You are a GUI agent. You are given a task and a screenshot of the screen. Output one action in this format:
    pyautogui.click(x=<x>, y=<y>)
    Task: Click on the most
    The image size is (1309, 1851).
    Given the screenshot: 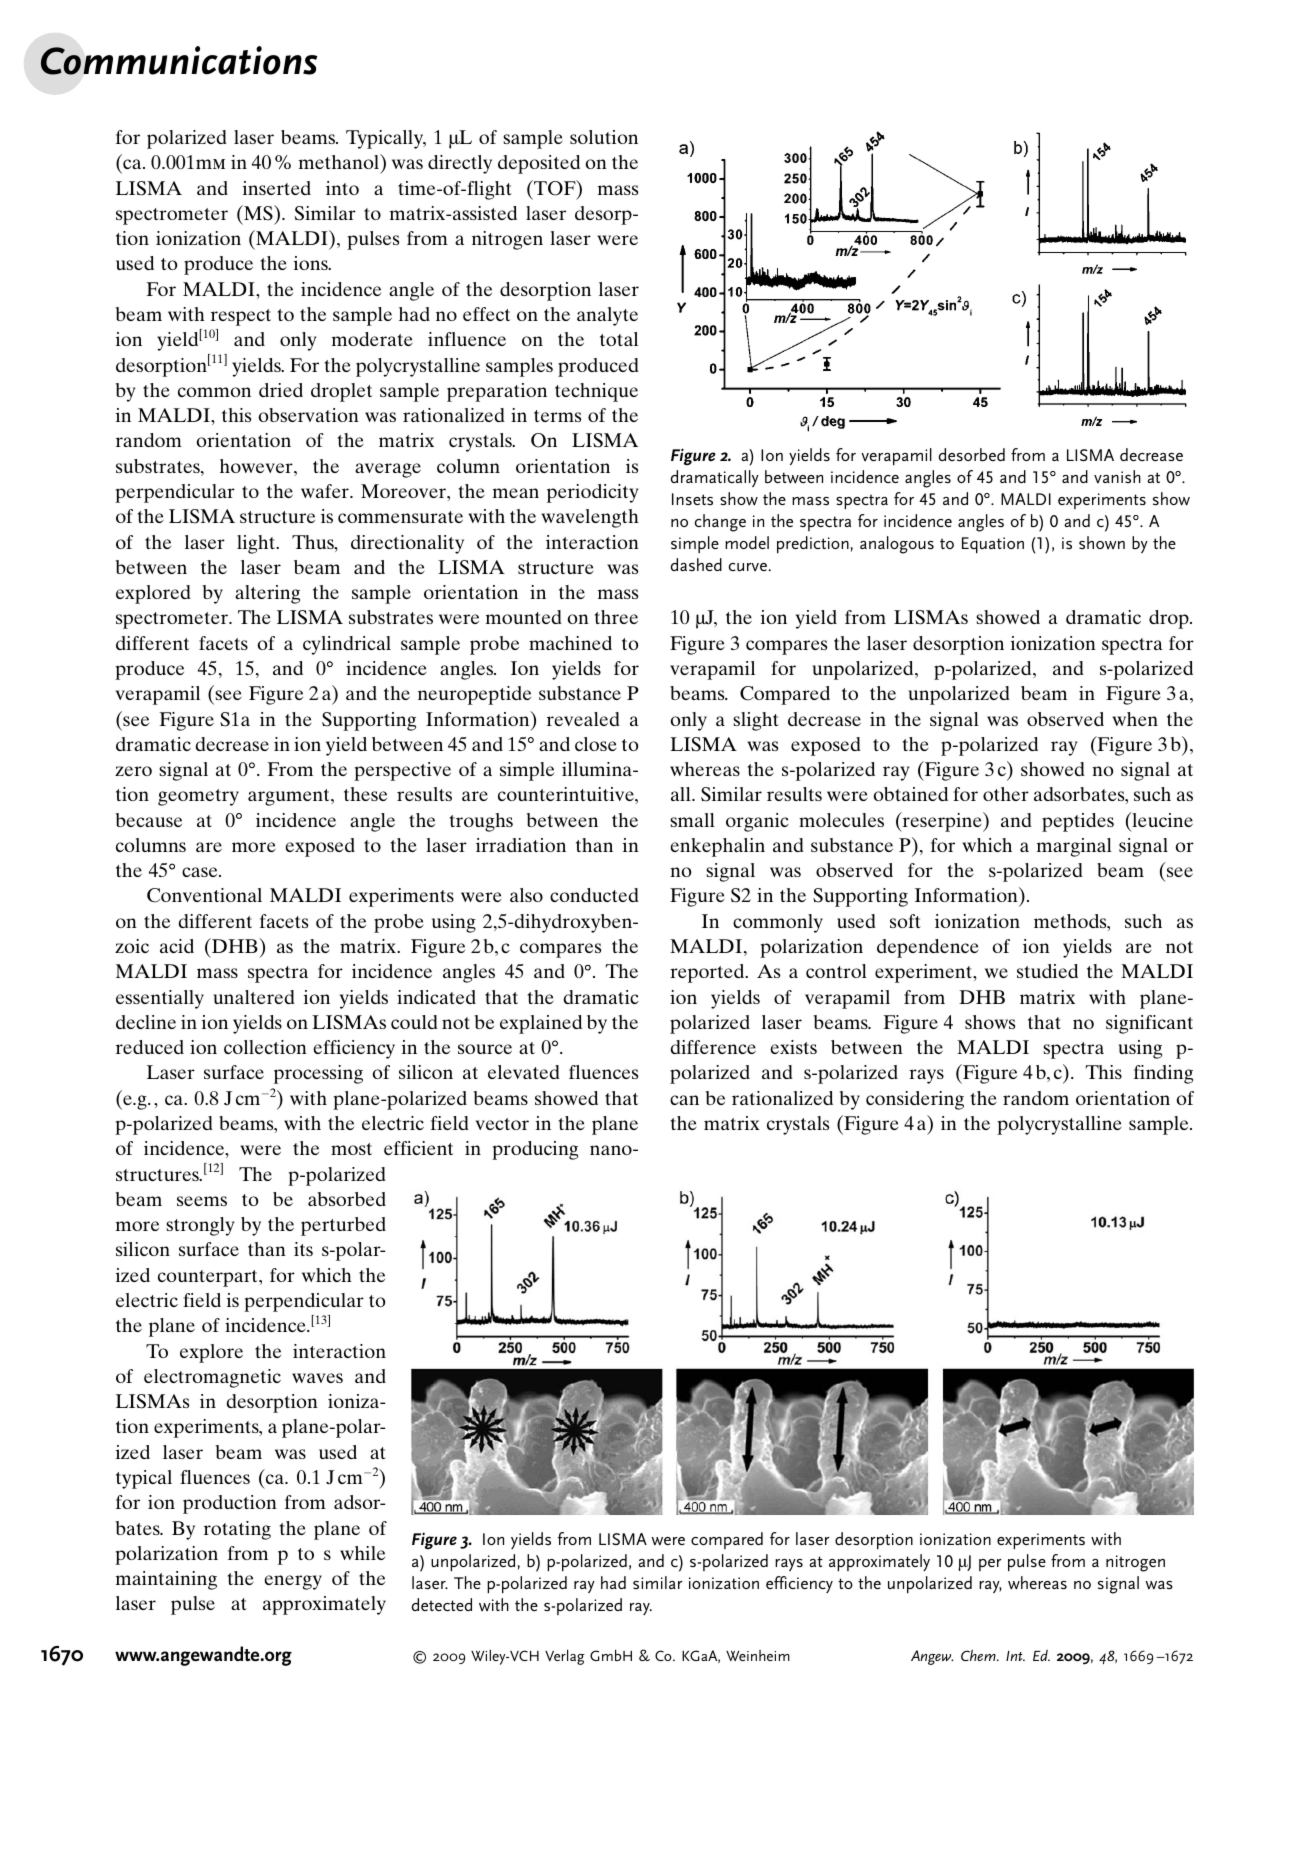 What is the action you would take?
    pyautogui.click(x=351, y=1149)
